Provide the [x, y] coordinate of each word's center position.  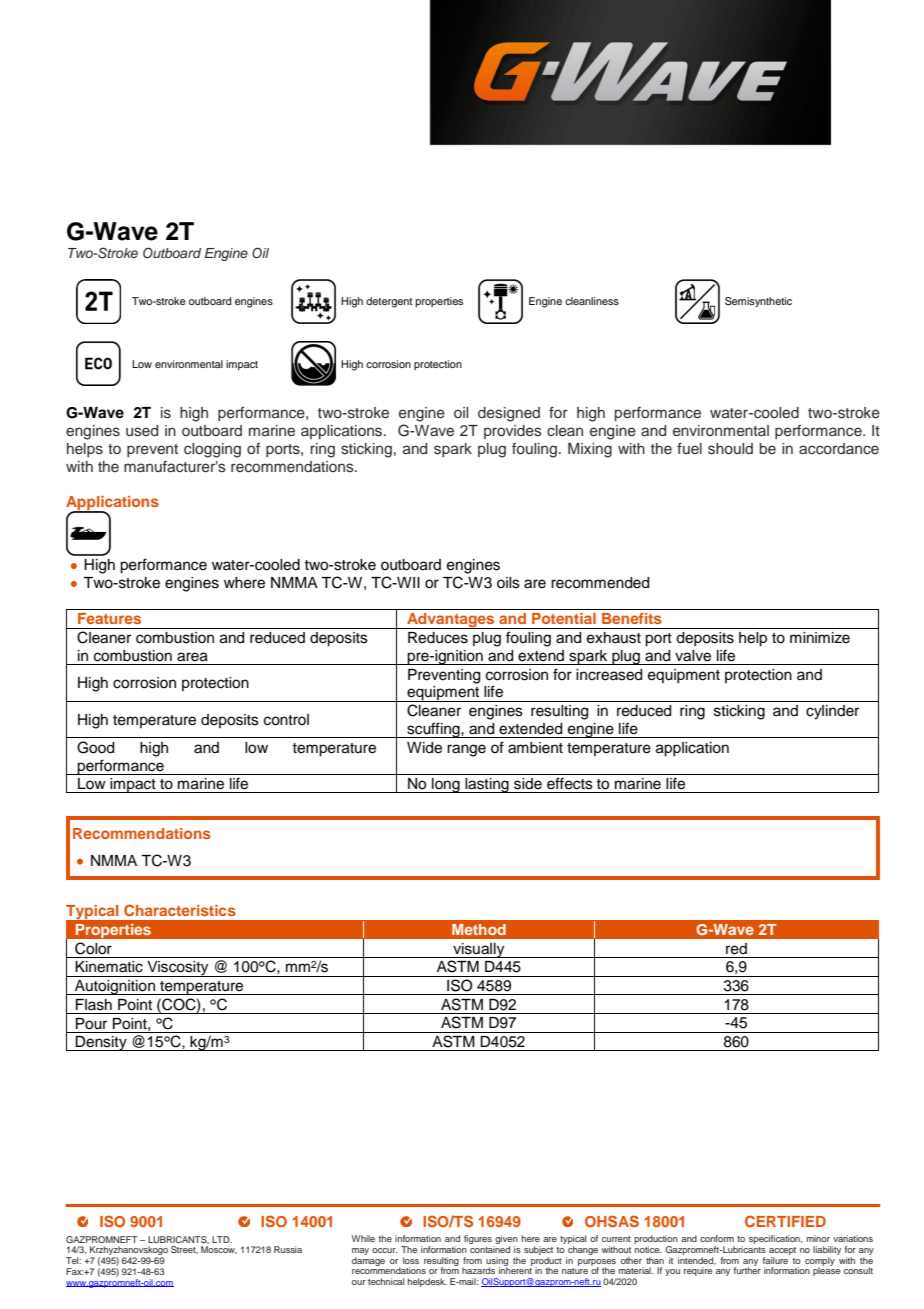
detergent [389, 302]
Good [95, 747]
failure [776, 1259]
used [142, 431]
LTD [222, 1239]
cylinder [832, 712]
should [730, 449]
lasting [487, 785]
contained [490, 1249]
